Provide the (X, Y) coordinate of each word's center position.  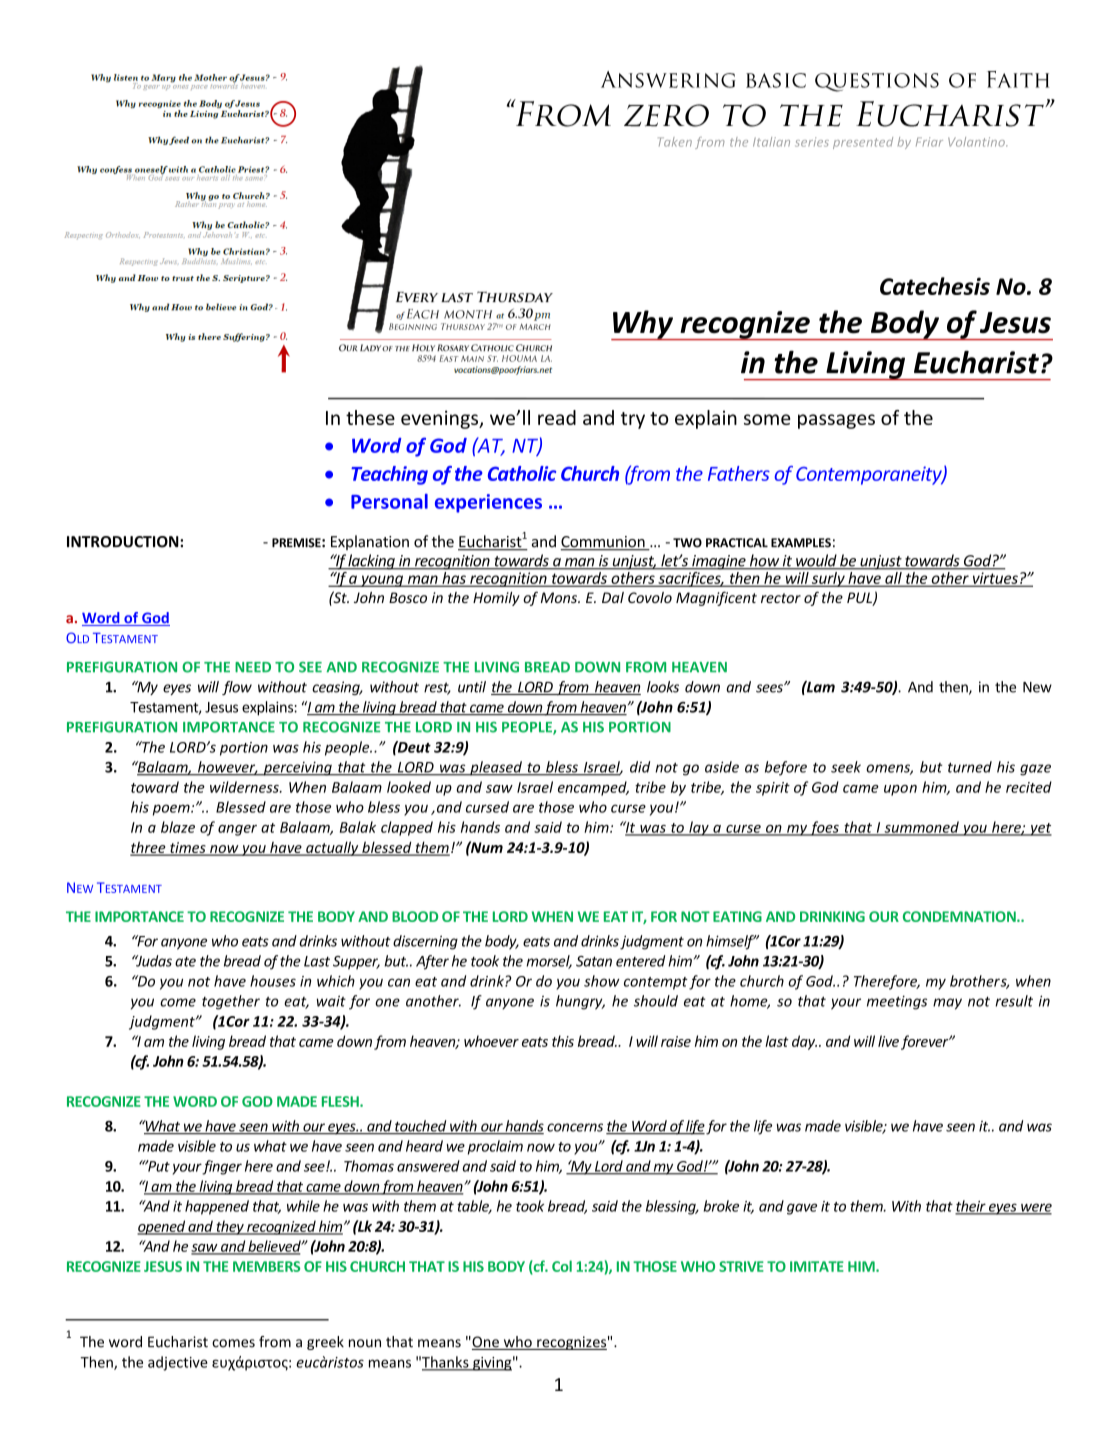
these (370, 417)
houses (273, 981)
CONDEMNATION (960, 916)
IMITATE (817, 1266)
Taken (675, 142)
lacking (372, 562)
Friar (929, 142)
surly (828, 579)
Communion (604, 543)
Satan (594, 961)
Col (562, 1266)
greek (325, 1343)
